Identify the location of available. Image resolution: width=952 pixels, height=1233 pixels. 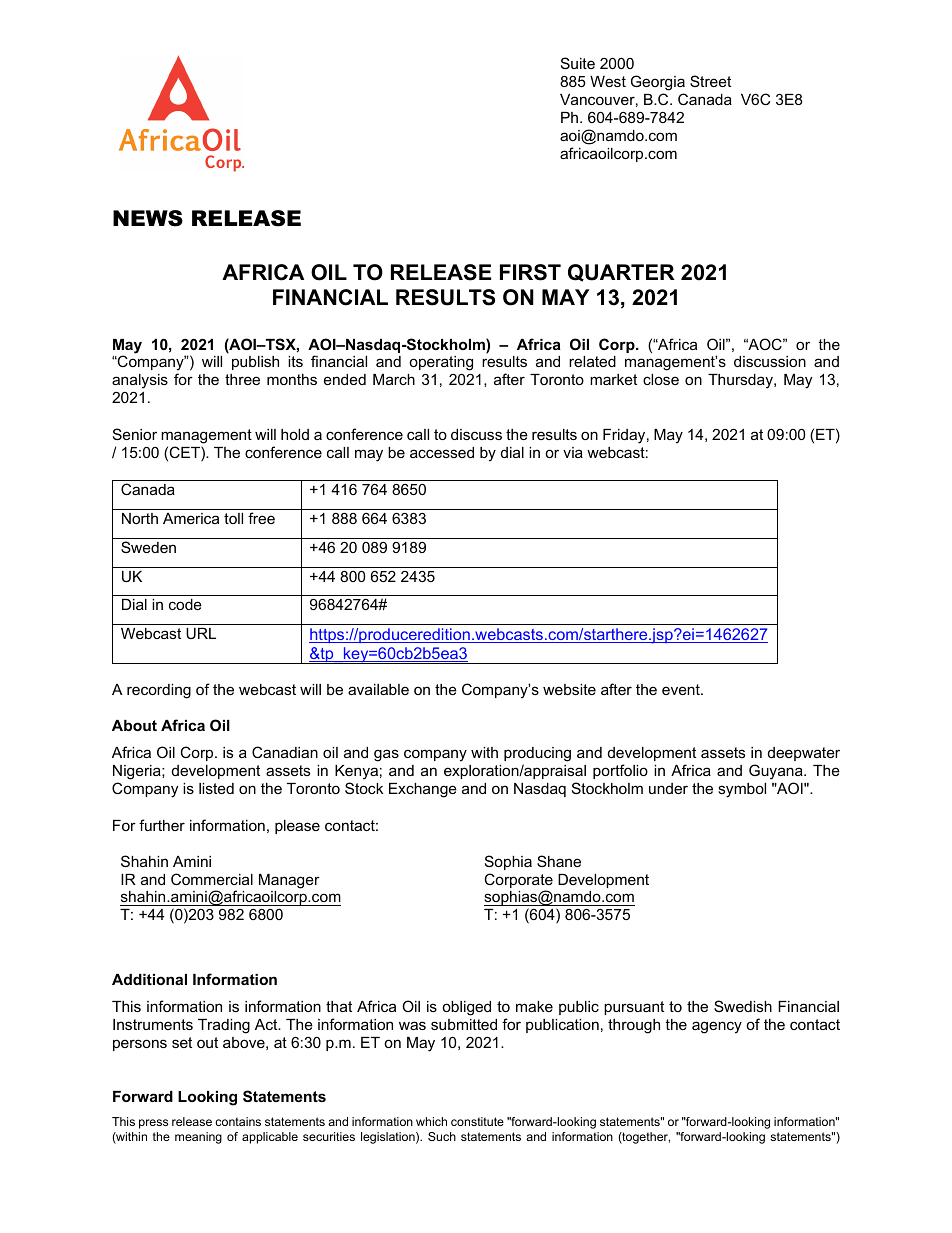
(378, 689).
